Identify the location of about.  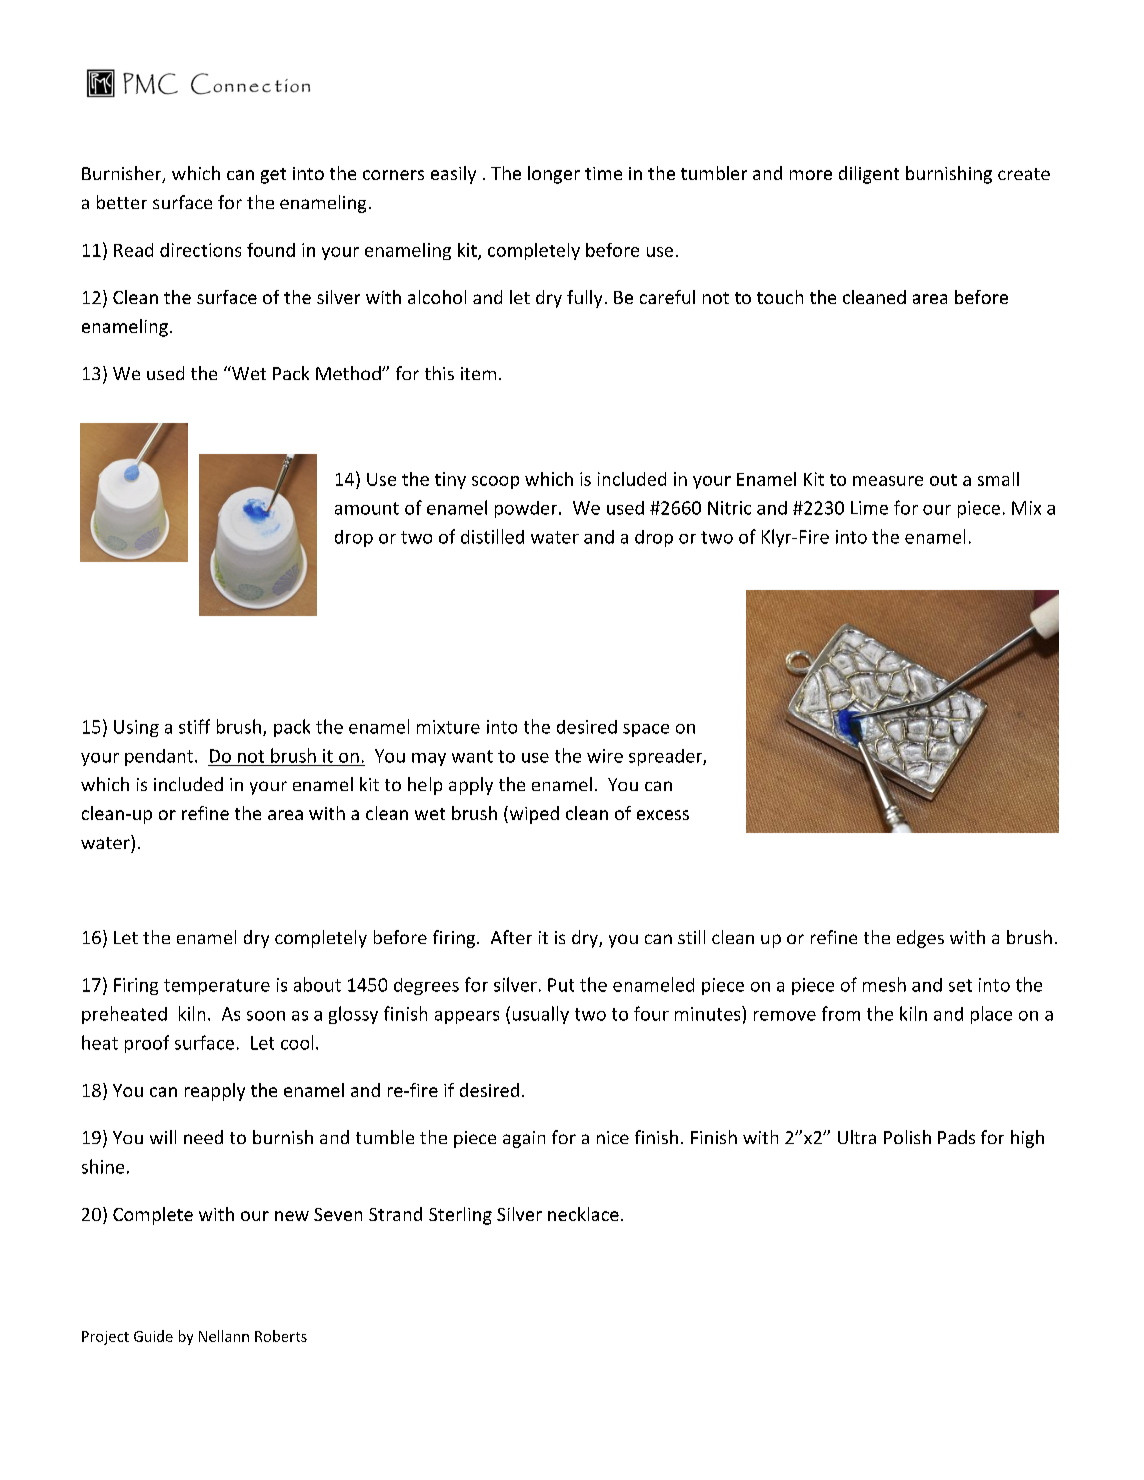
(317, 984).
